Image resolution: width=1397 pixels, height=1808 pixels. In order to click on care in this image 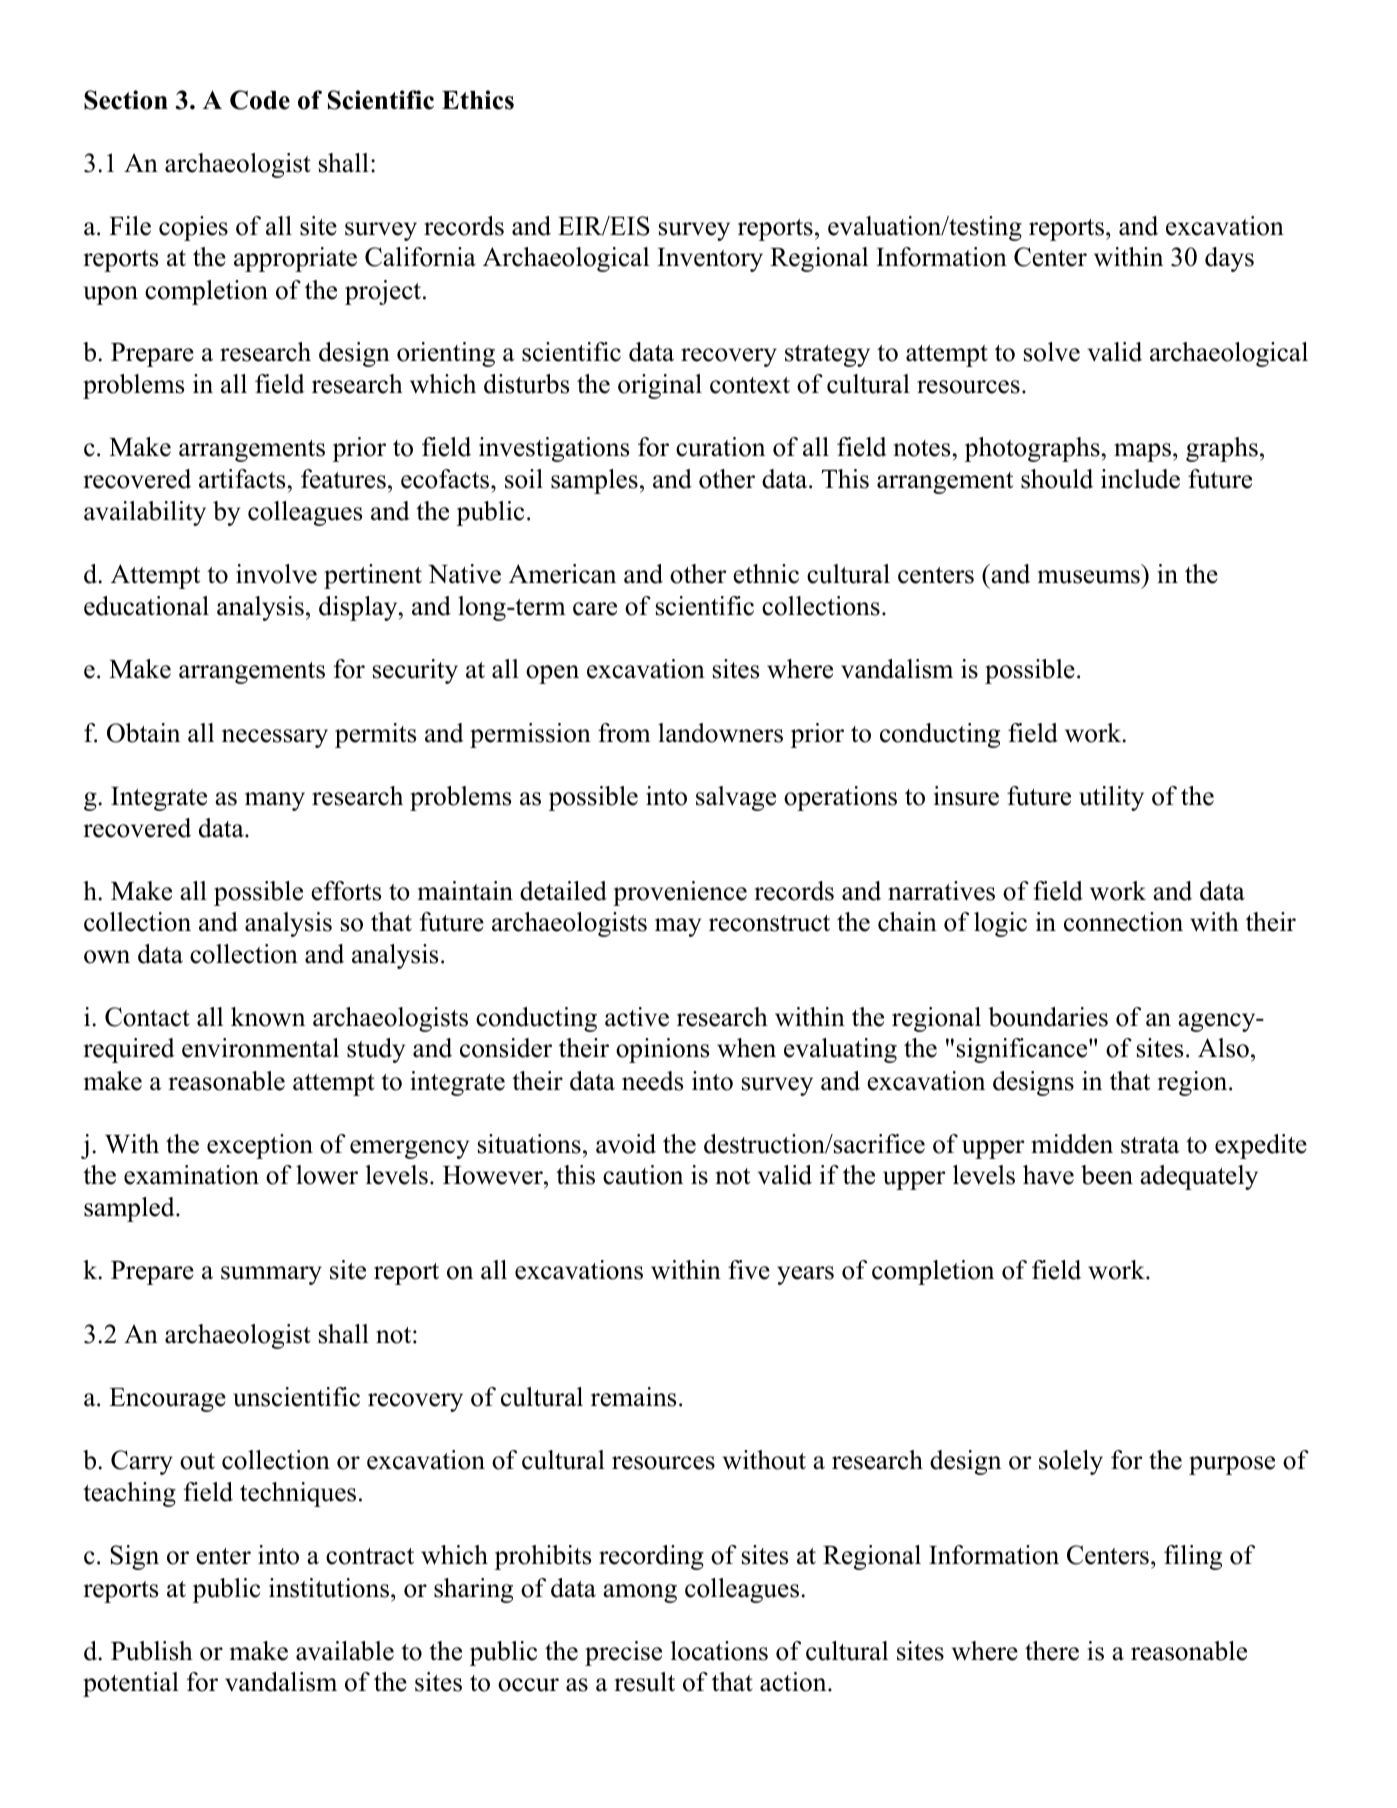, I will do `click(595, 609)`.
